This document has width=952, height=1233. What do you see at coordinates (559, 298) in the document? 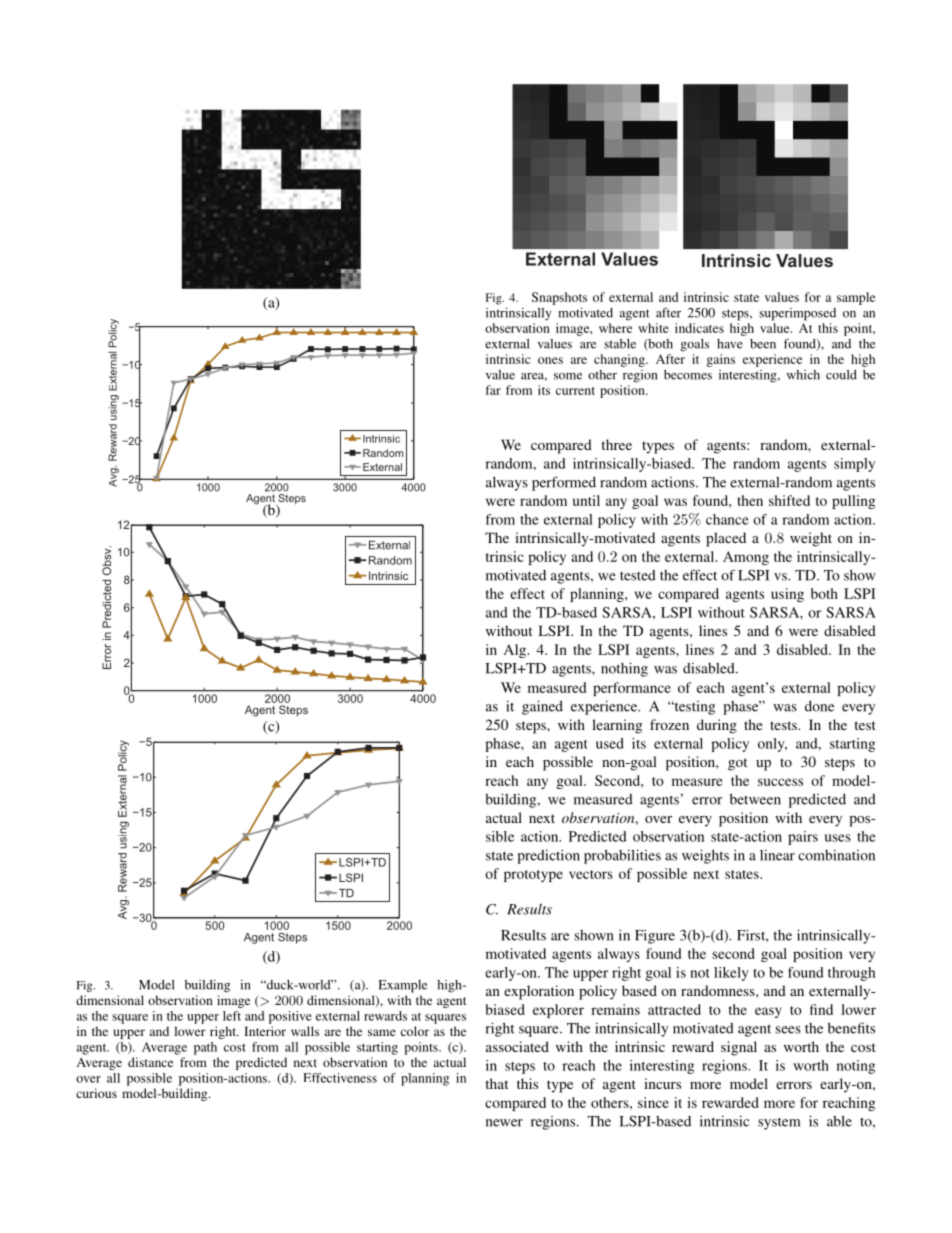
I see `Snapshots` at bounding box center [559, 298].
